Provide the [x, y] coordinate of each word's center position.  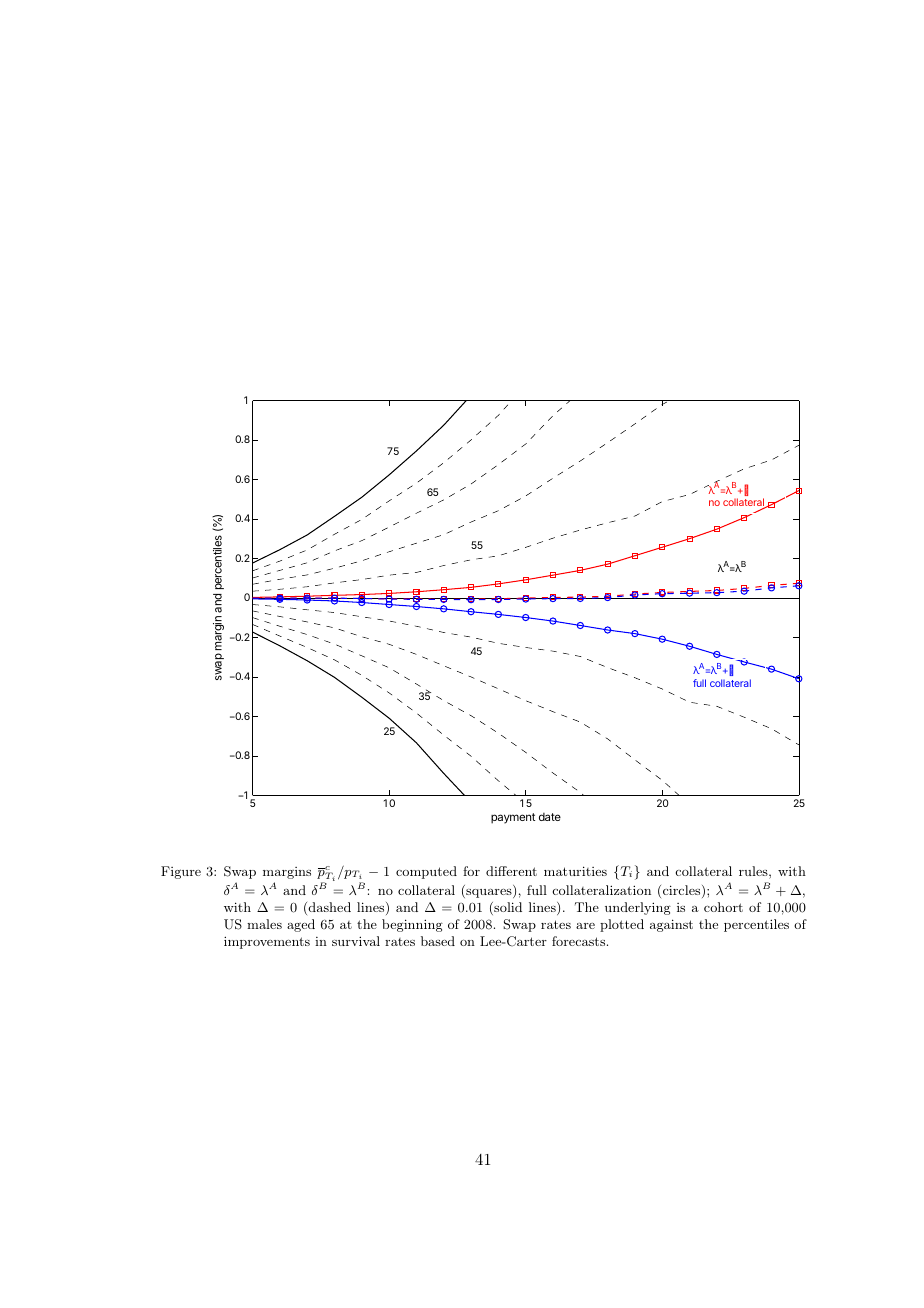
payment [513, 818]
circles [683, 891]
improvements [267, 942]
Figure [181, 872]
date [550, 817]
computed [426, 872]
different [511, 871]
